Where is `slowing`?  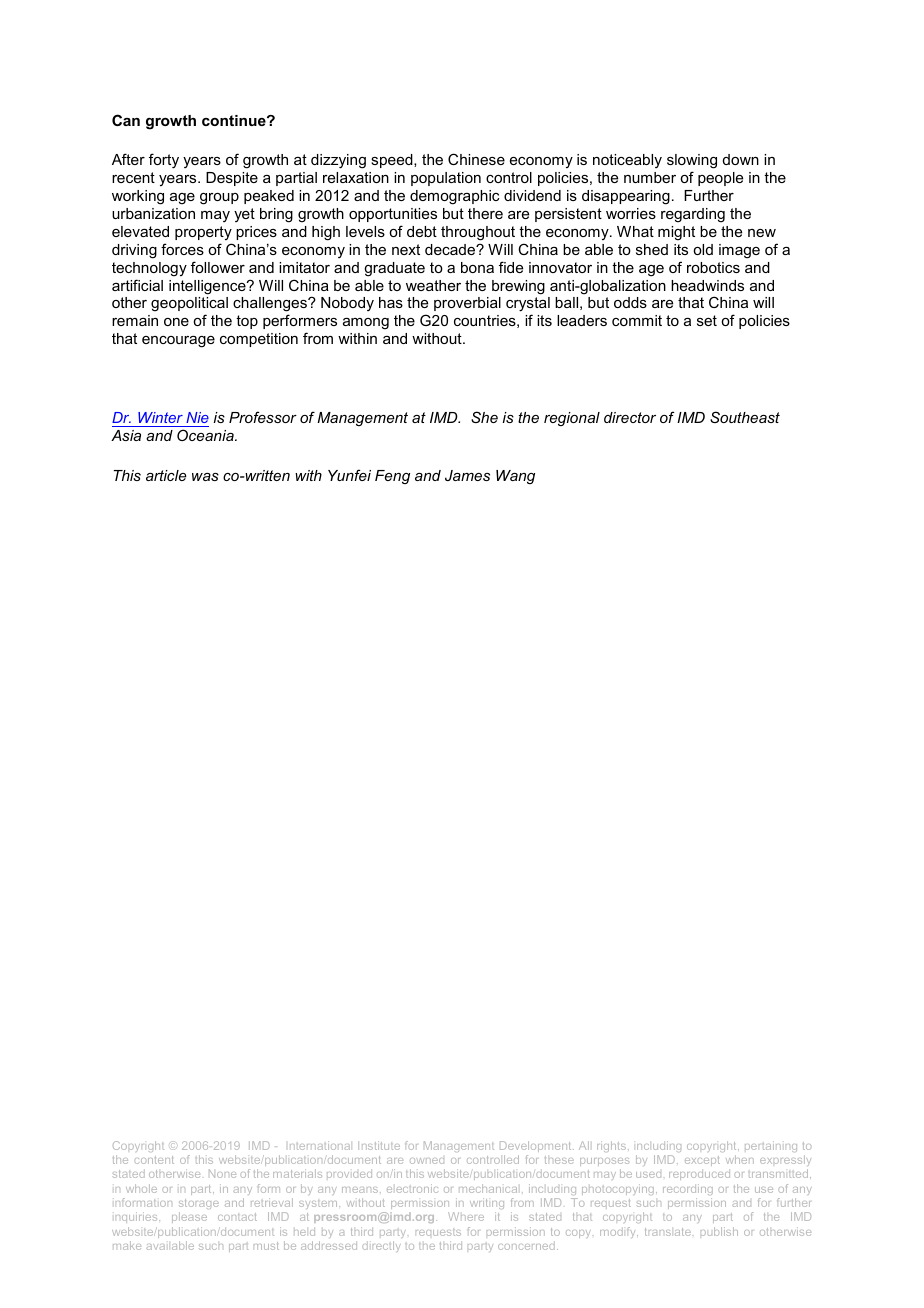
slowing is located at coordinates (692, 163).
